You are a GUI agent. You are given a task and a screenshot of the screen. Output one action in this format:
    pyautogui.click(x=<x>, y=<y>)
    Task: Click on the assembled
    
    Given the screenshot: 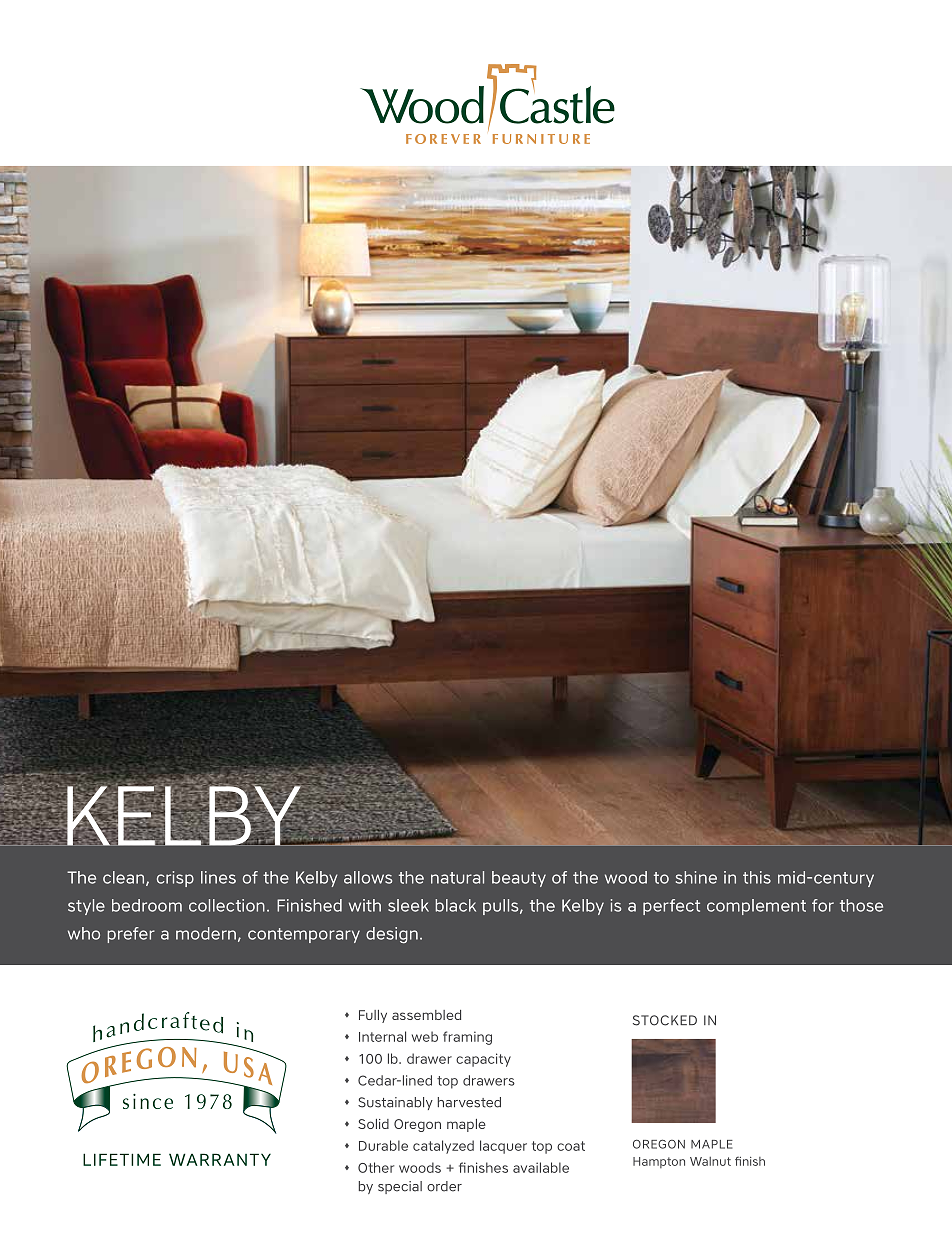 What is the action you would take?
    pyautogui.click(x=426, y=1015)
